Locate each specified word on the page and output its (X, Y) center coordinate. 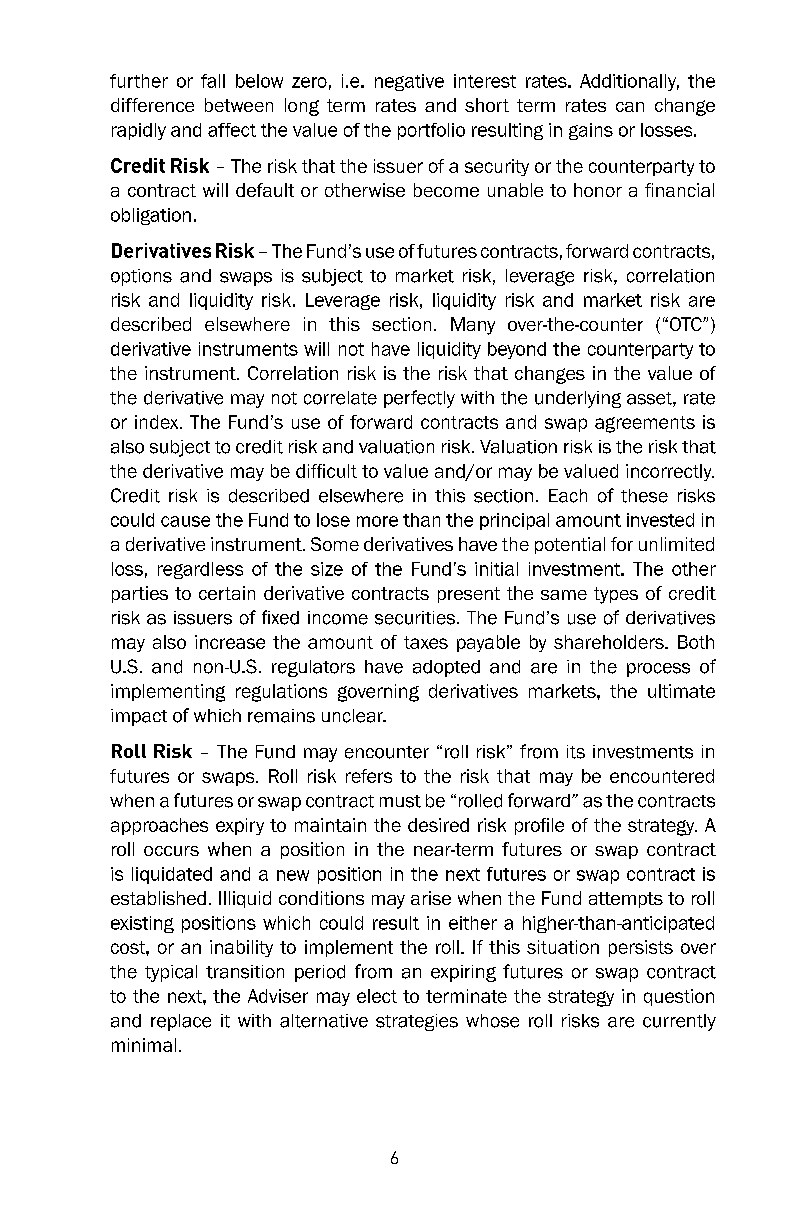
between (239, 105)
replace (181, 1022)
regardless (200, 570)
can (630, 107)
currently (679, 1022)
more (377, 521)
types (616, 595)
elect (377, 996)
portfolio (431, 131)
